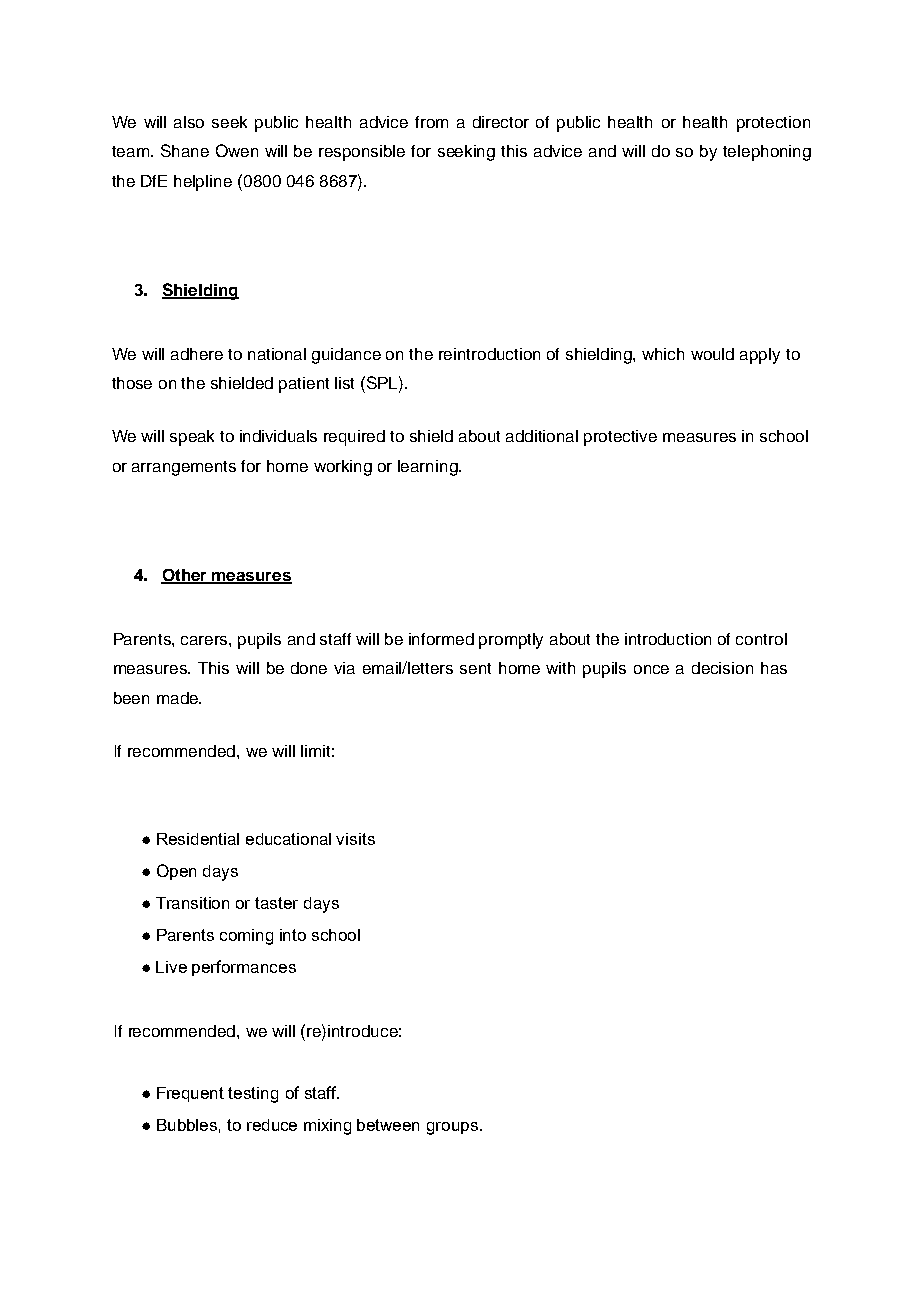 This screenshot has height=1308, width=924. Describe the element at coordinates (192, 903) in the screenshot. I see `Transition` at that location.
